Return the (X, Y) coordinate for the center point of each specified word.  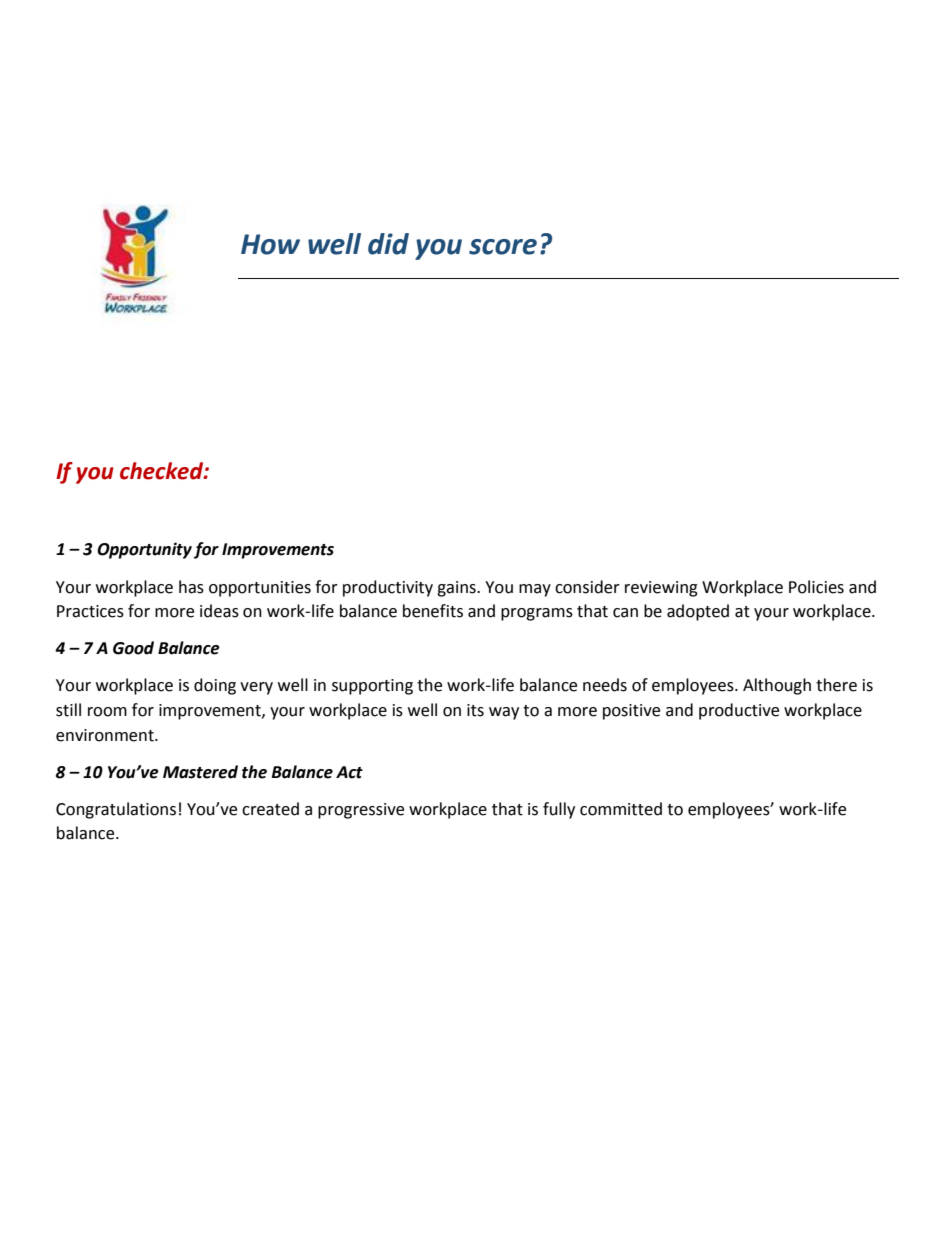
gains (457, 589)
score (503, 247)
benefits (433, 611)
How (270, 244)
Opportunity (144, 550)
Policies (816, 587)
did (388, 244)
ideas (219, 611)
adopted (698, 612)
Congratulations (116, 810)
